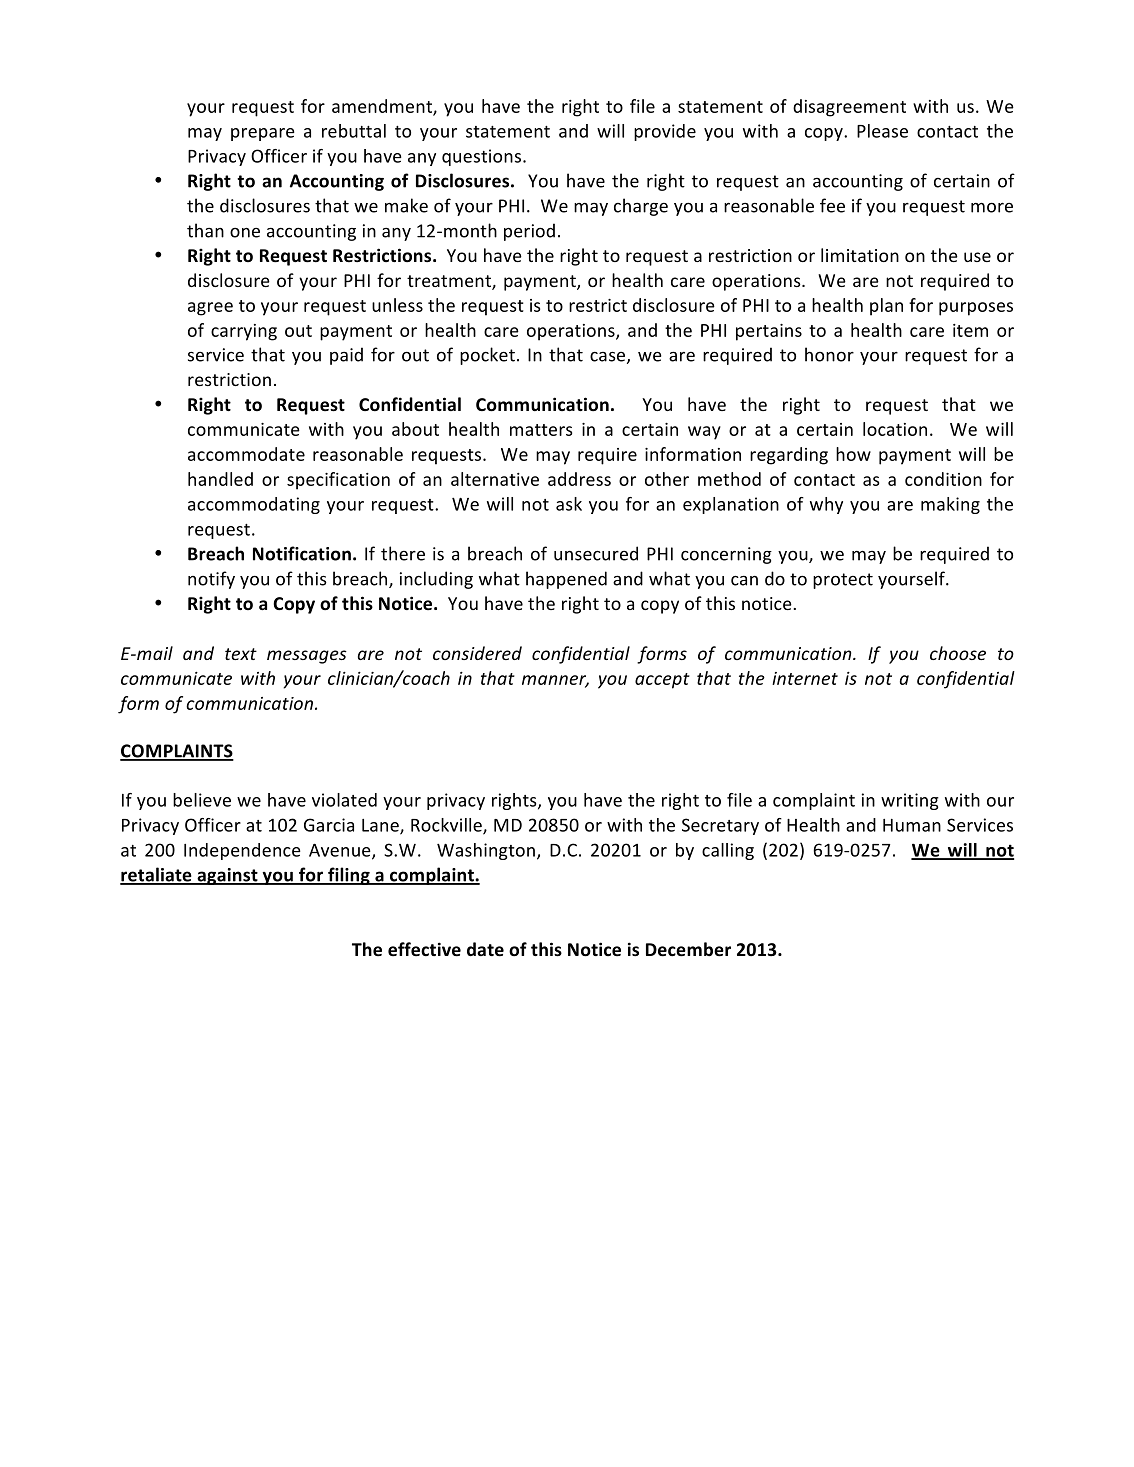 This screenshot has height=1467, width=1134. What do you see at coordinates (958, 653) in the screenshot?
I see `choose` at bounding box center [958, 653].
